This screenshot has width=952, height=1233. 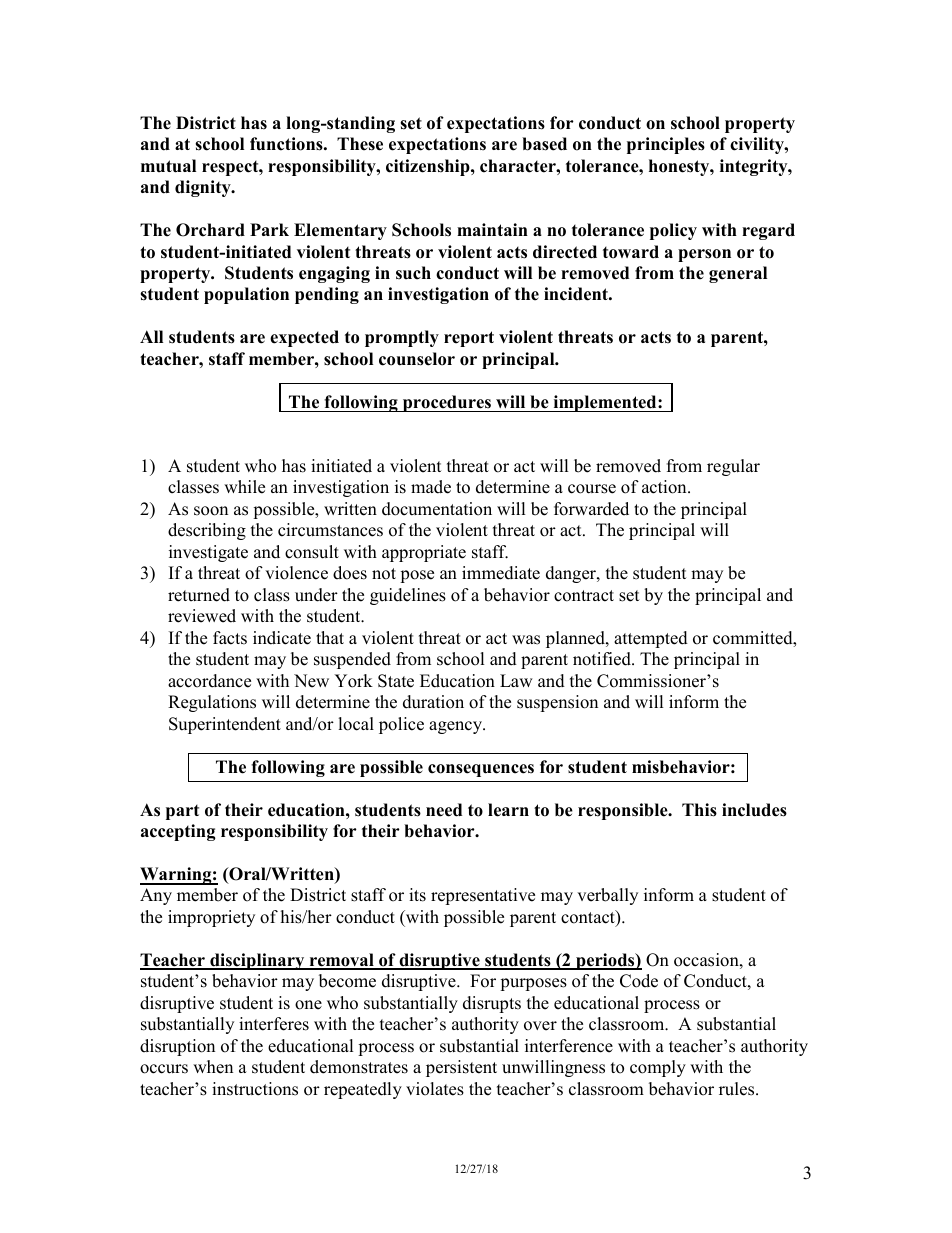 What do you see at coordinates (666, 145) in the screenshot?
I see `principles` at bounding box center [666, 145].
